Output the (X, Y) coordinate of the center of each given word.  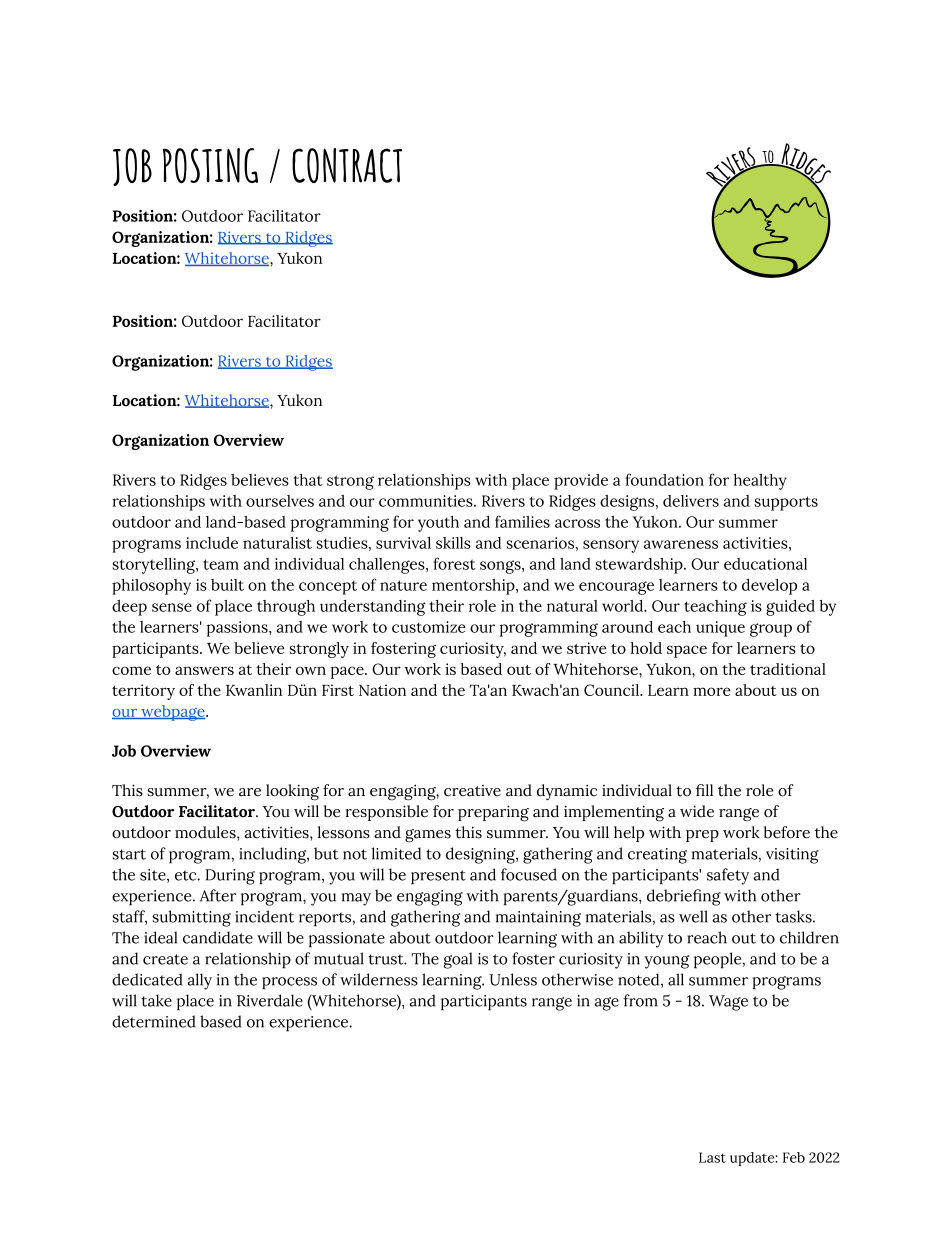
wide (697, 811)
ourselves (280, 501)
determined (154, 1021)
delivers (691, 501)
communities (427, 501)
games (428, 836)
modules (206, 832)
